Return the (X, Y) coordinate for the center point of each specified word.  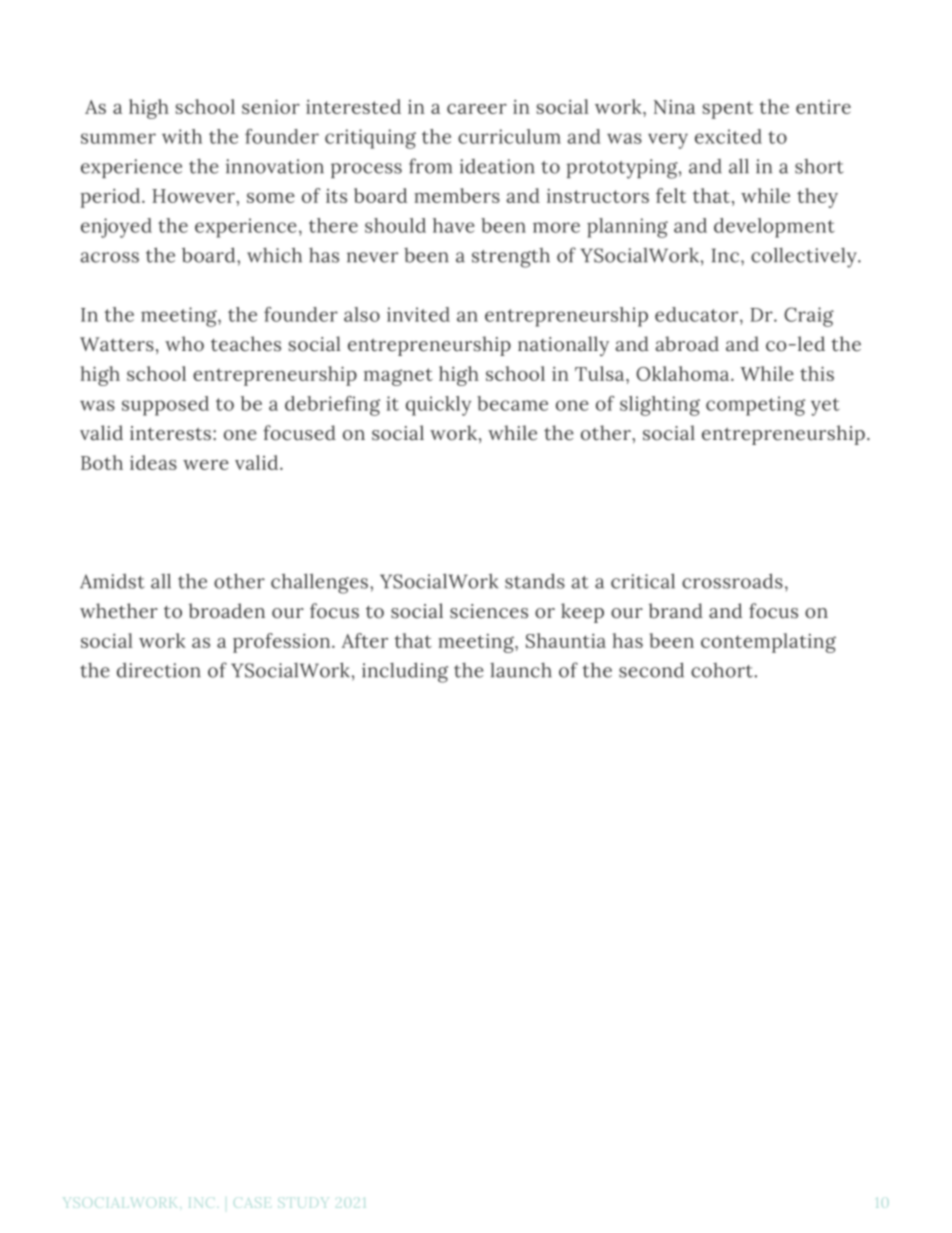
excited (728, 136)
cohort (722, 670)
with (182, 136)
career (477, 109)
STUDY (302, 1203)
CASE (252, 1203)
